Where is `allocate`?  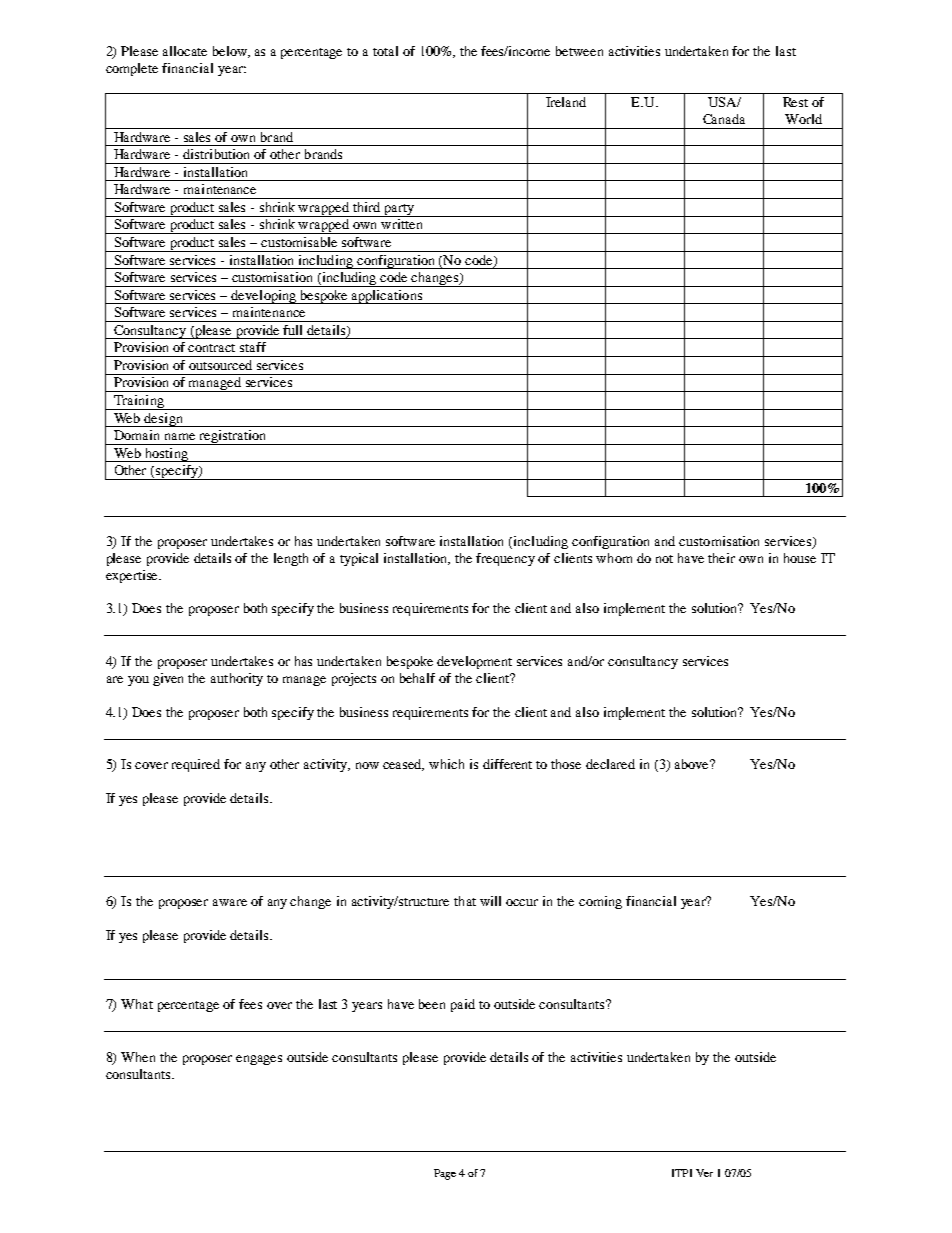
allocate is located at coordinates (185, 51).
